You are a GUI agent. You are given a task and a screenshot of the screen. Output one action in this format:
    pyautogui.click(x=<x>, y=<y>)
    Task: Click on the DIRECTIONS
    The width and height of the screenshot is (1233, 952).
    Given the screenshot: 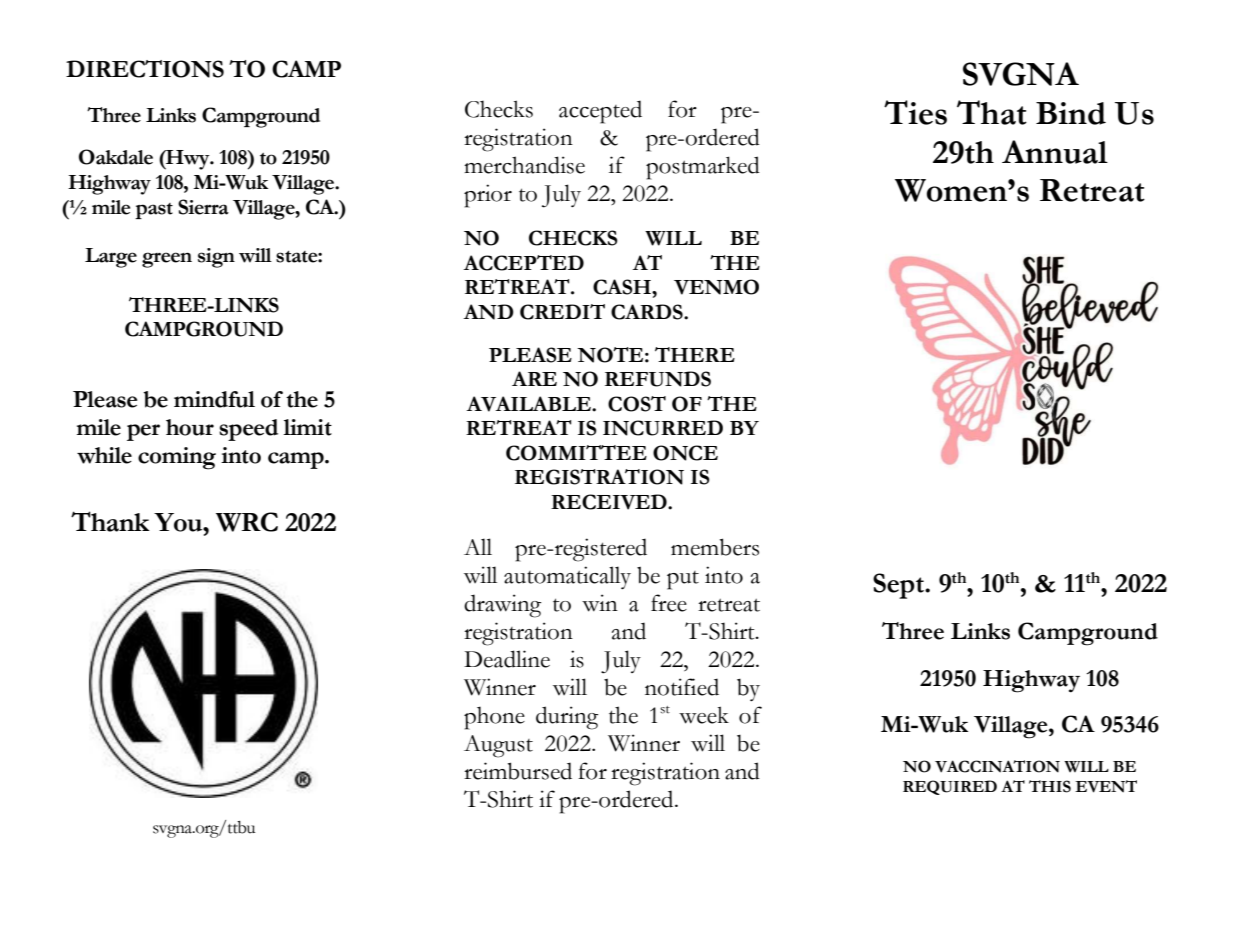 What is the action you would take?
    pyautogui.click(x=145, y=69)
